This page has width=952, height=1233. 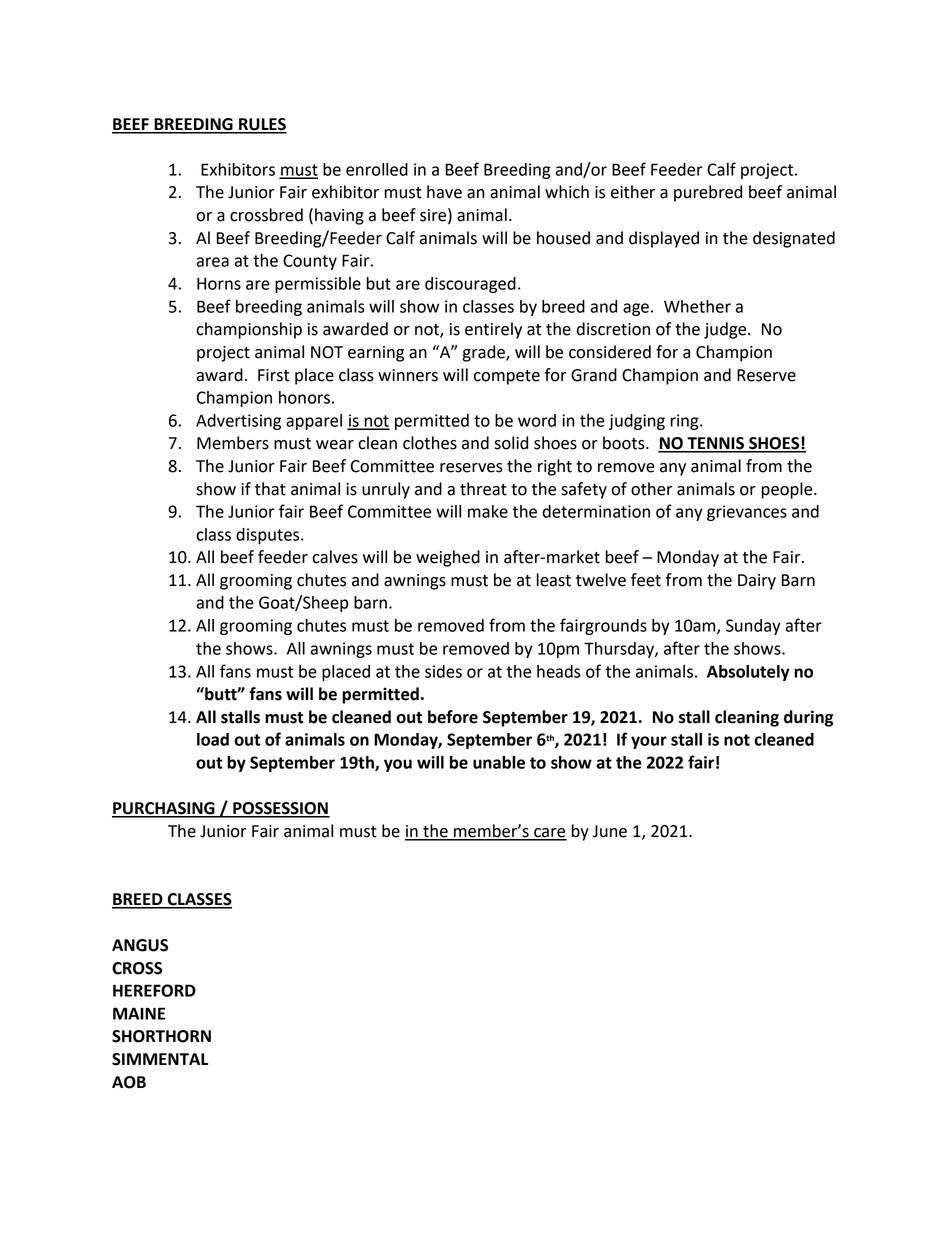 I want to click on load, so click(x=213, y=739).
